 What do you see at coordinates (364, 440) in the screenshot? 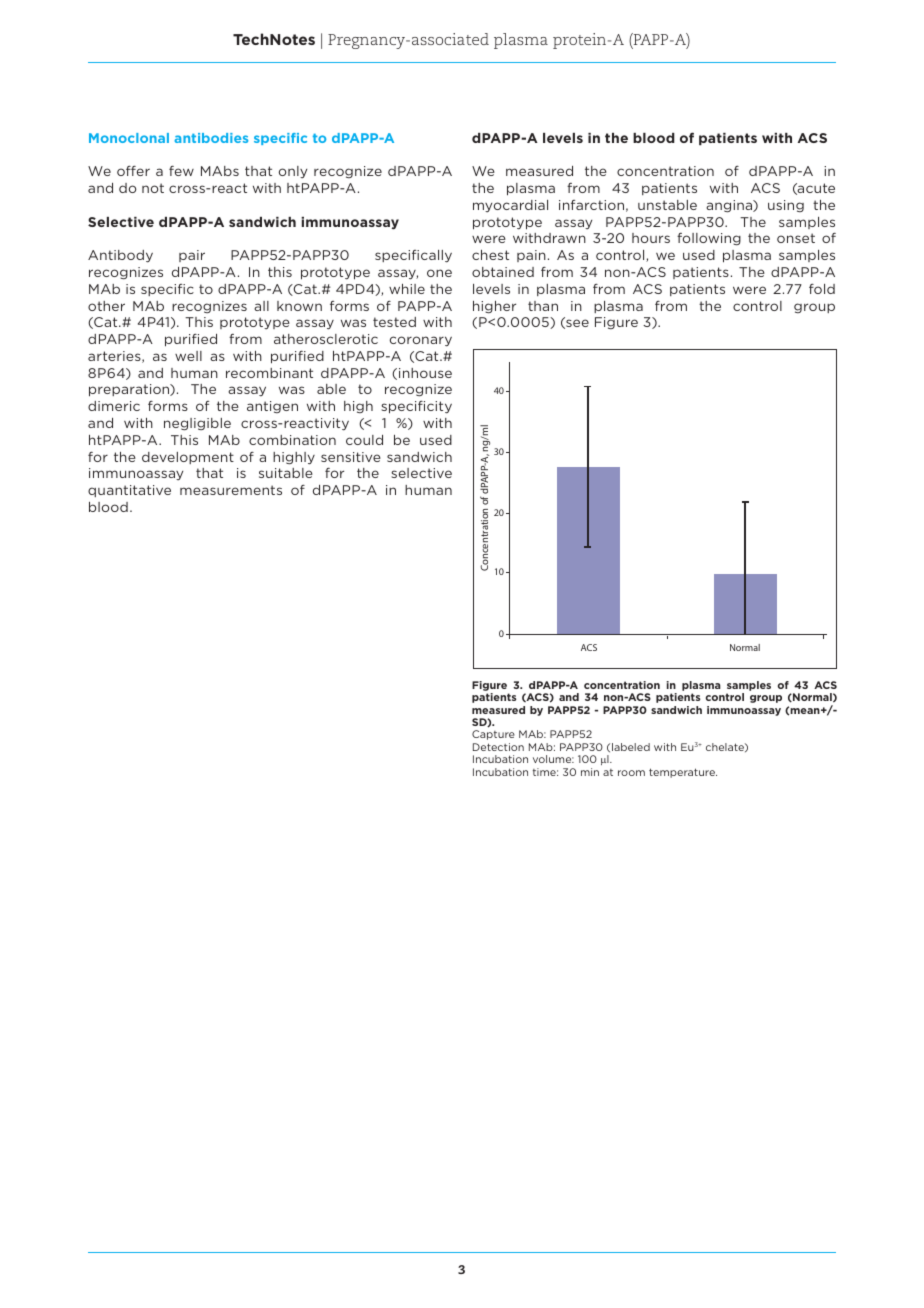
I see `could` at bounding box center [364, 440].
